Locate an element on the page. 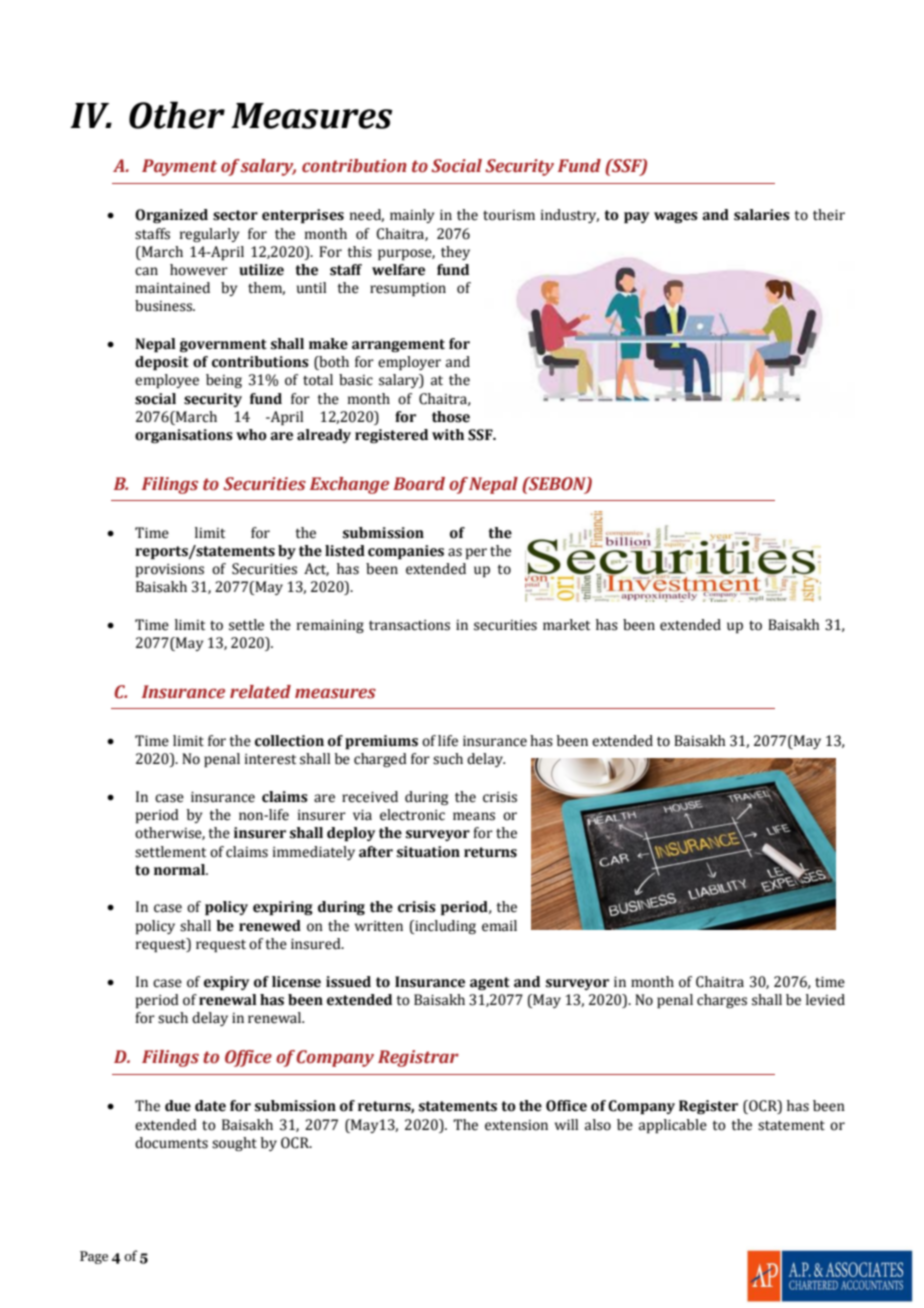 This image has height=1308, width=924. normal is located at coordinates (180, 870).
